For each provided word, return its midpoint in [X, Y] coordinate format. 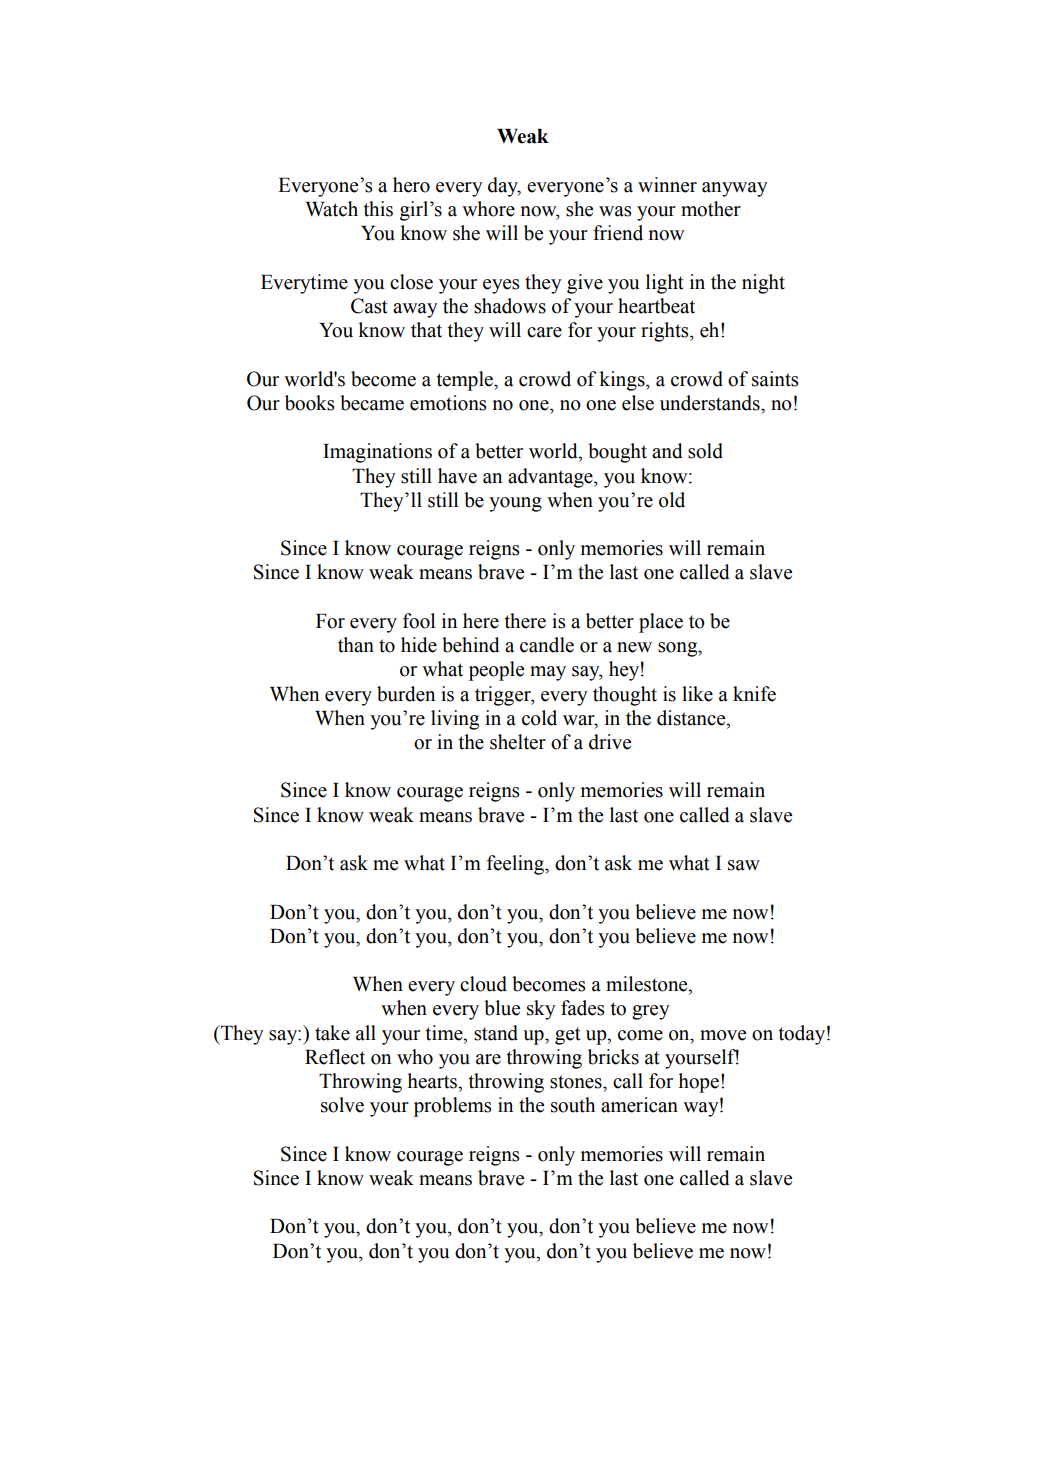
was [615, 211]
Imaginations [377, 453]
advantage [551, 478]
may [548, 673]
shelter [518, 742]
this [378, 209]
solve [342, 1105]
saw [744, 865]
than [356, 645]
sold [705, 451]
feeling [516, 865]
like [697, 694]
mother [711, 209]
